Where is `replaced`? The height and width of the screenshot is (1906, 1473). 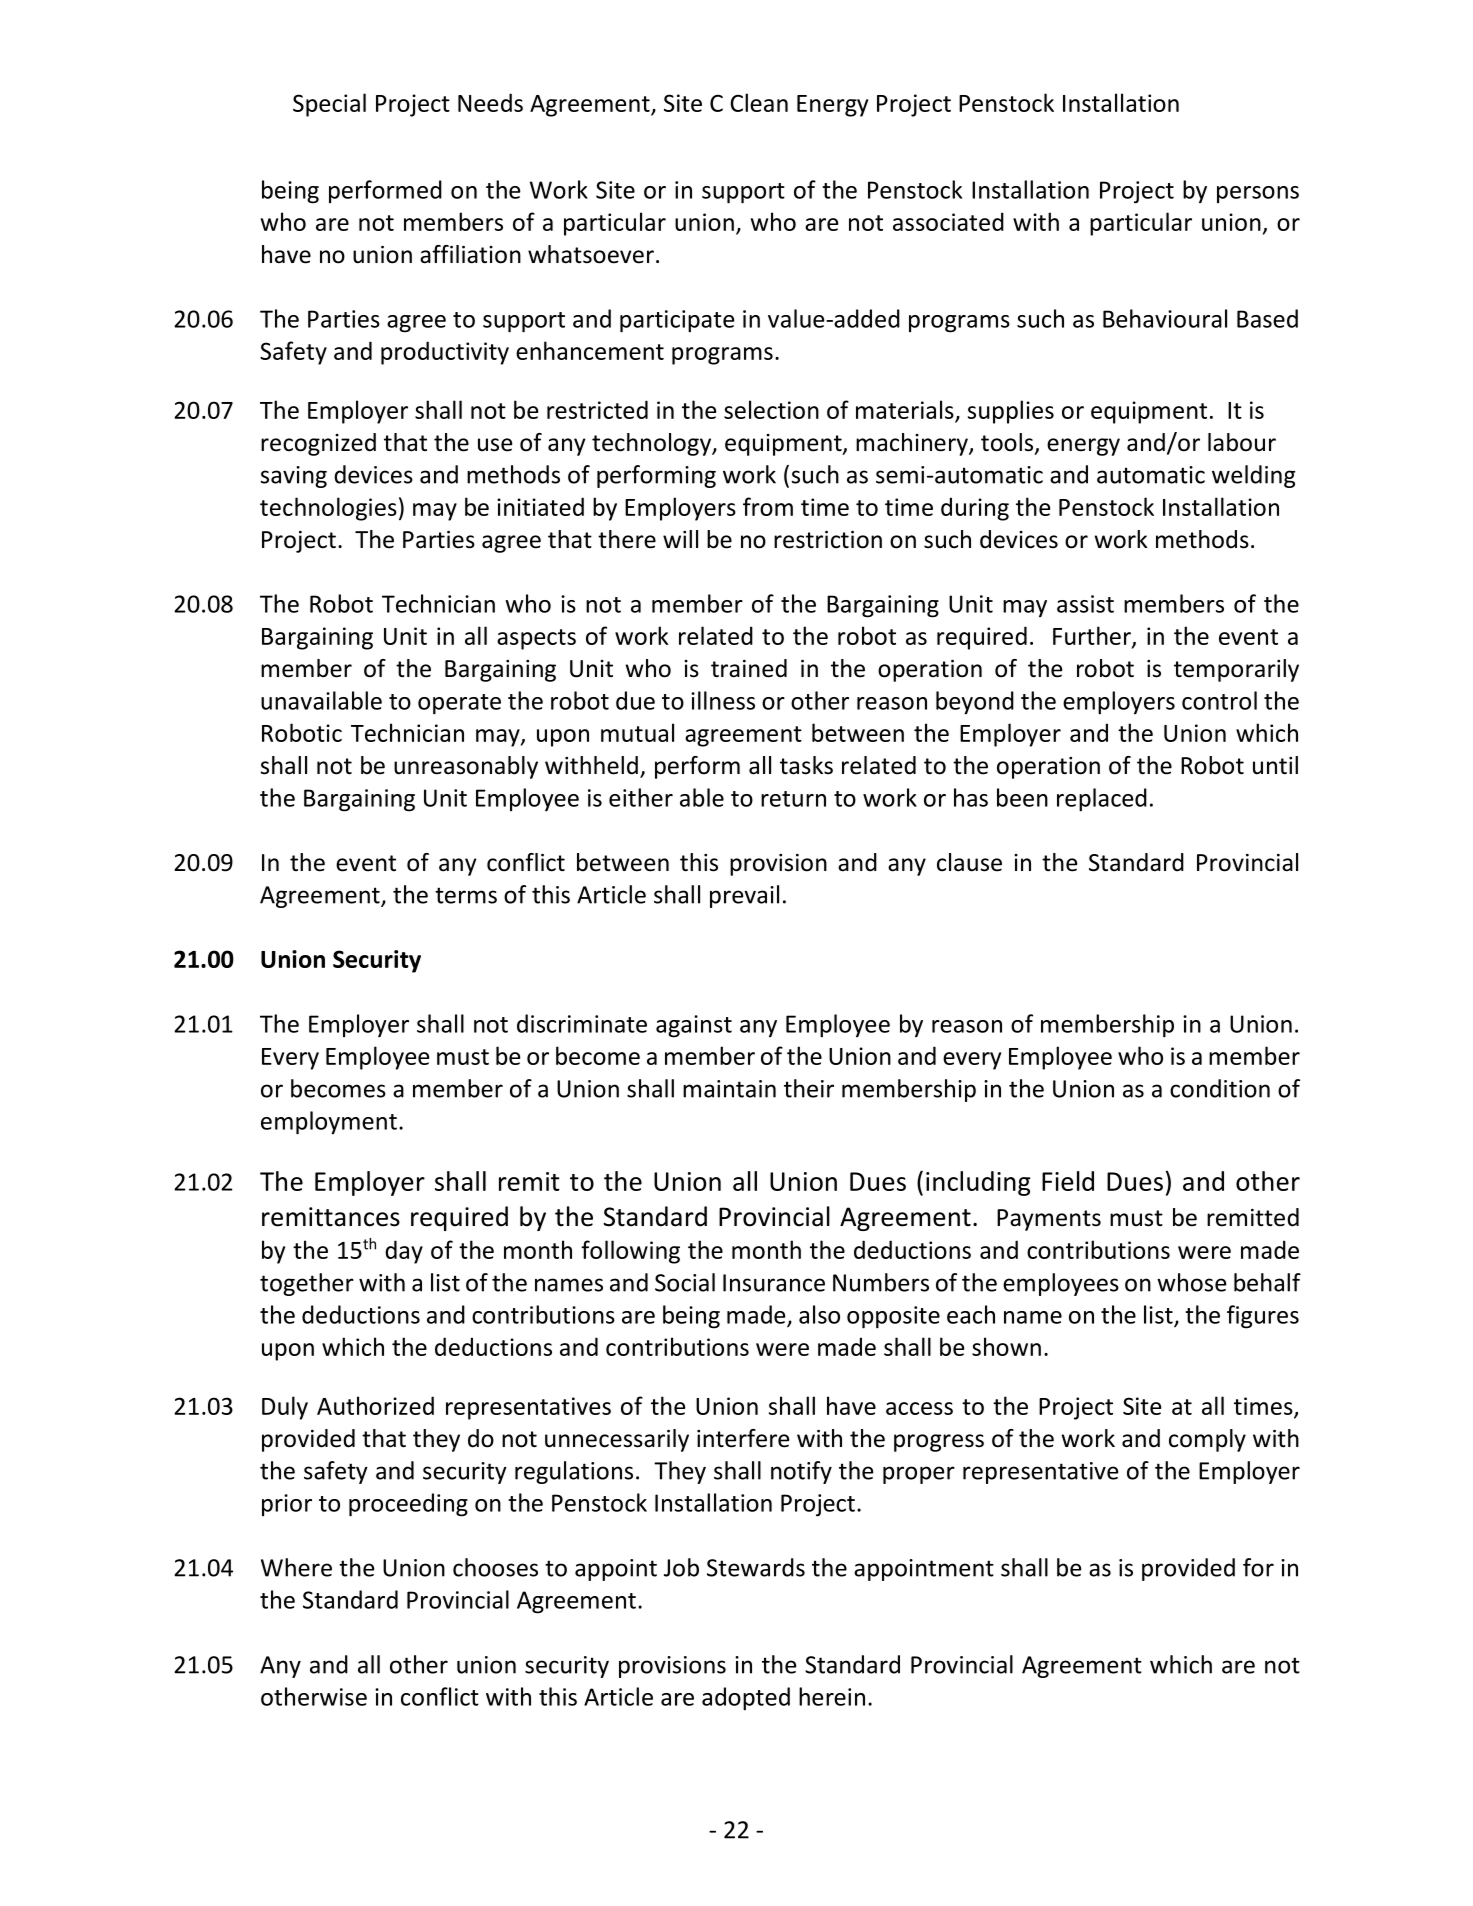 replaced is located at coordinates (1102, 800).
